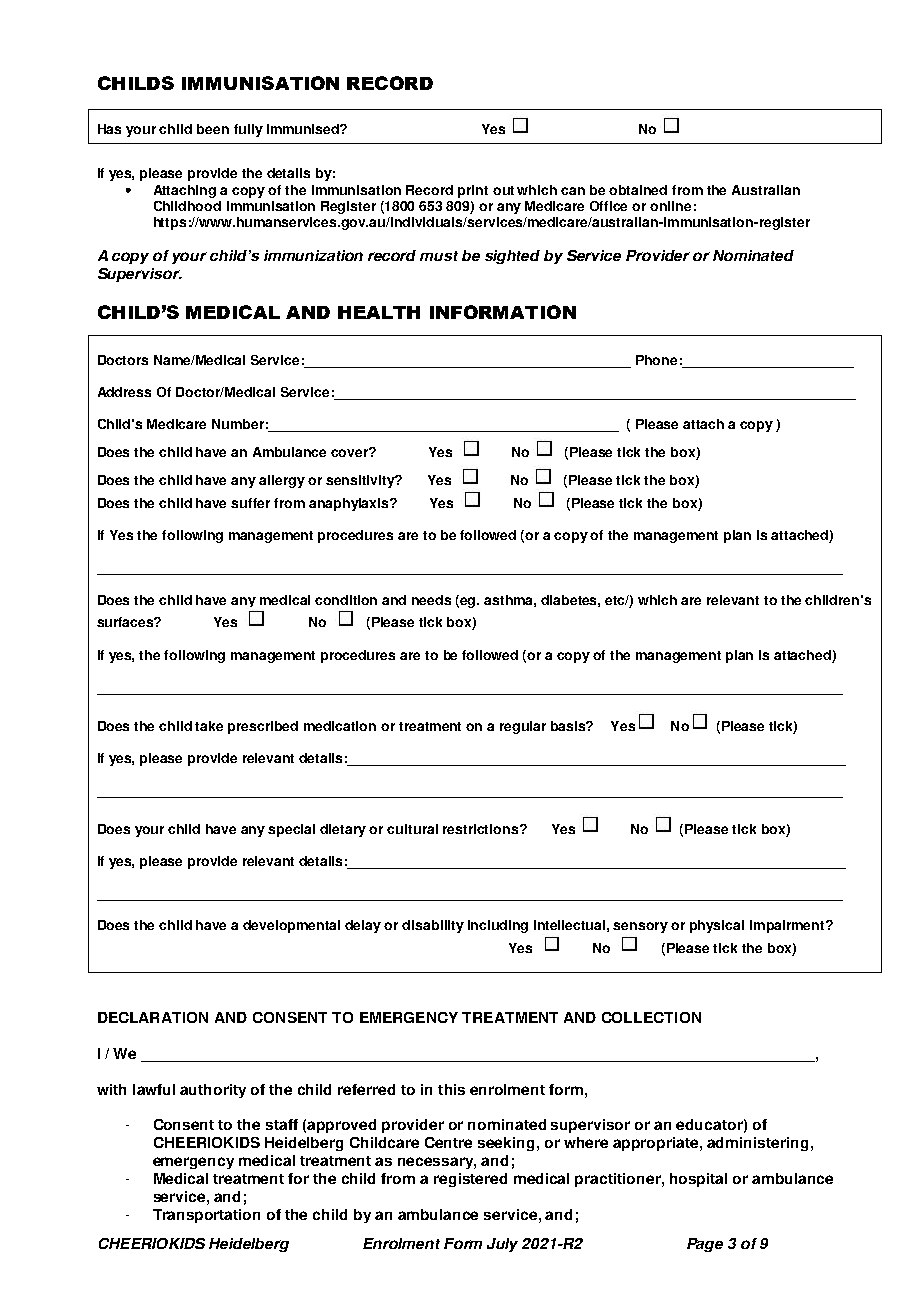 The image size is (924, 1308). What do you see at coordinates (206, 1216) in the screenshot?
I see `Transportation` at bounding box center [206, 1216].
